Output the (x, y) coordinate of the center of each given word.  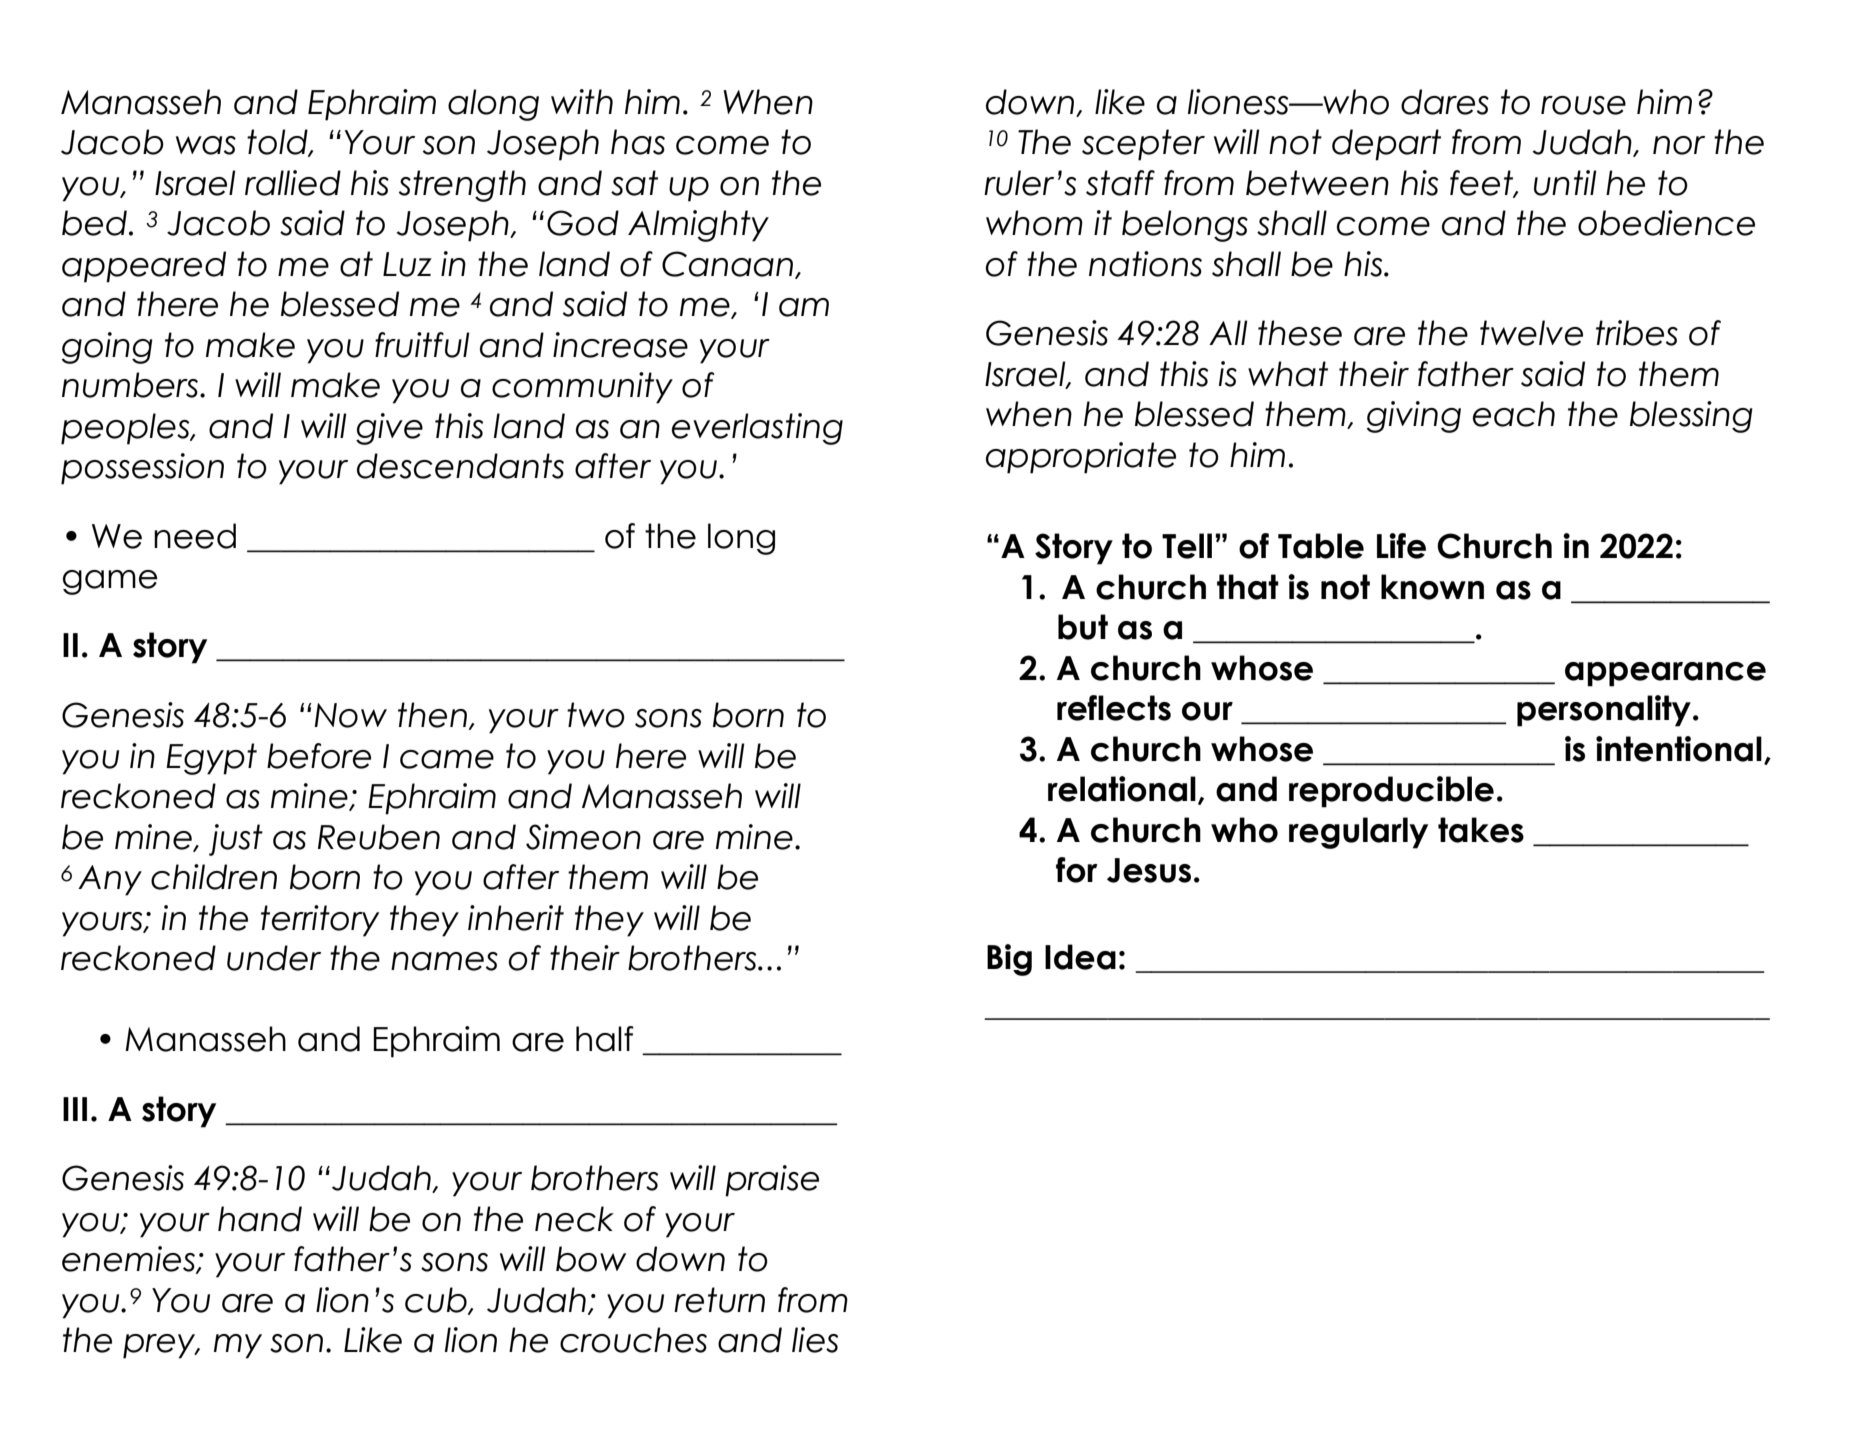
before (319, 756)
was (206, 145)
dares (1445, 102)
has (638, 142)
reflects (1114, 708)
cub (437, 1301)
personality (1604, 711)
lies (815, 1340)
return (719, 1300)
